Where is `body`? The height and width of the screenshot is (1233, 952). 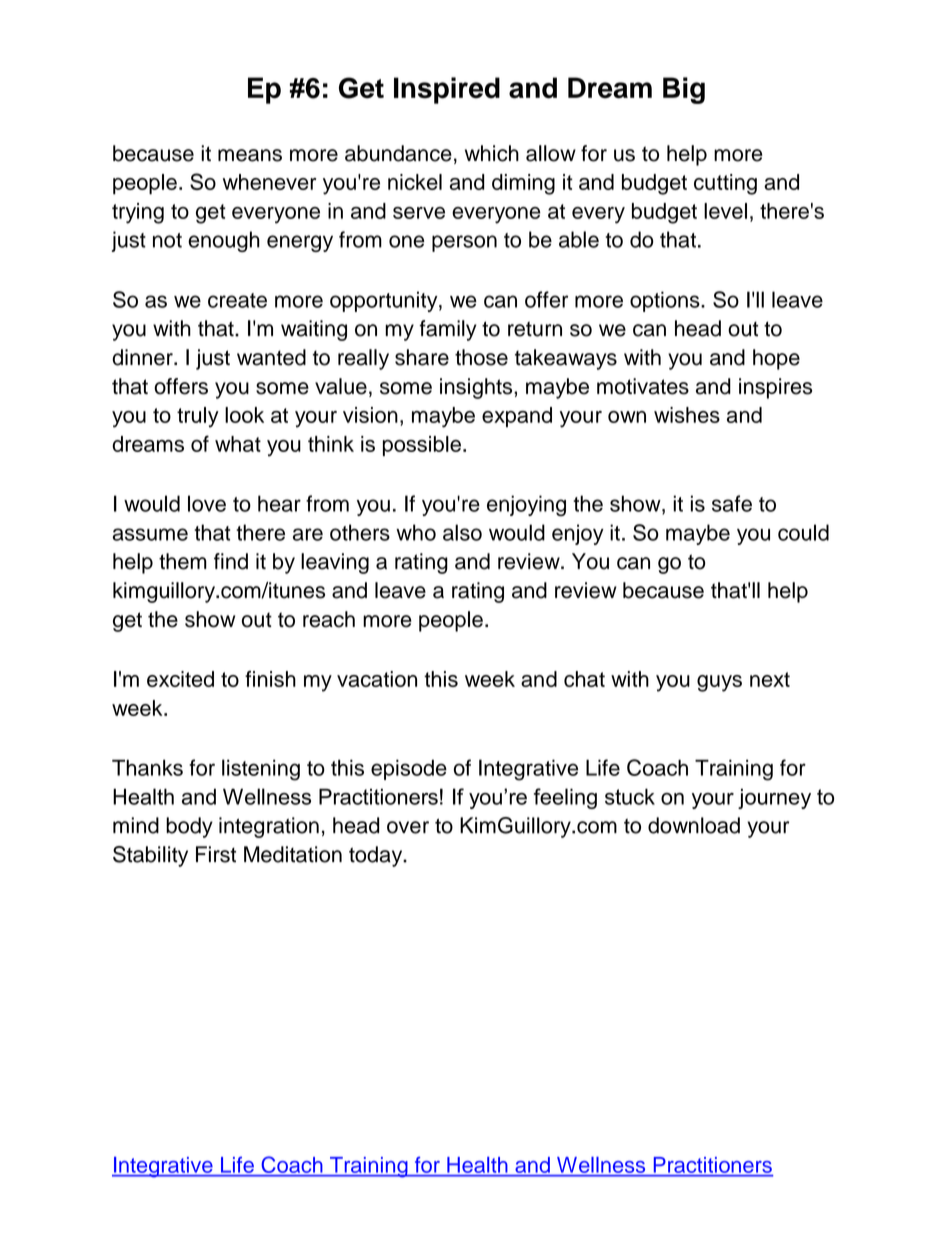 body is located at coordinates (189, 827).
